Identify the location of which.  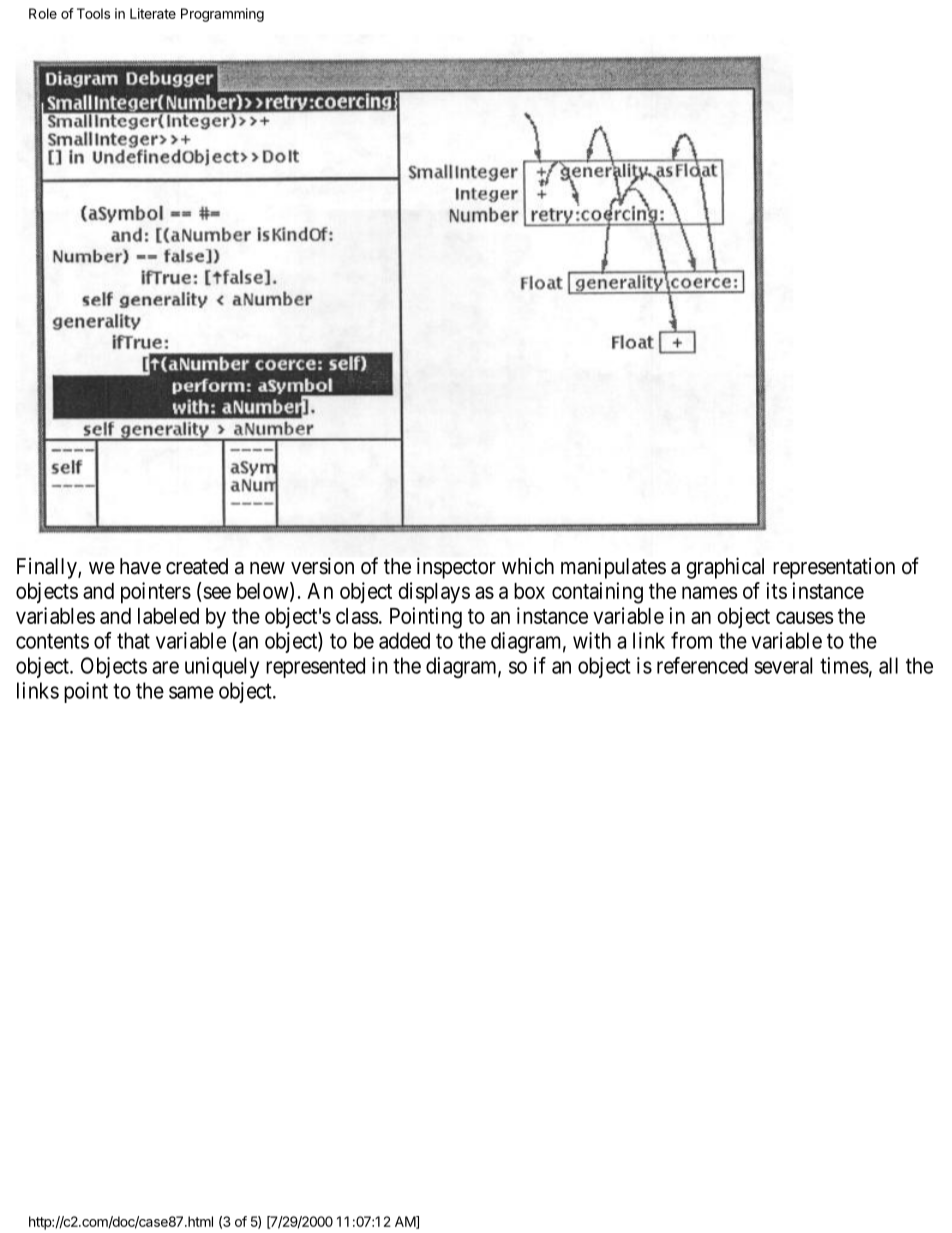
(528, 566).
